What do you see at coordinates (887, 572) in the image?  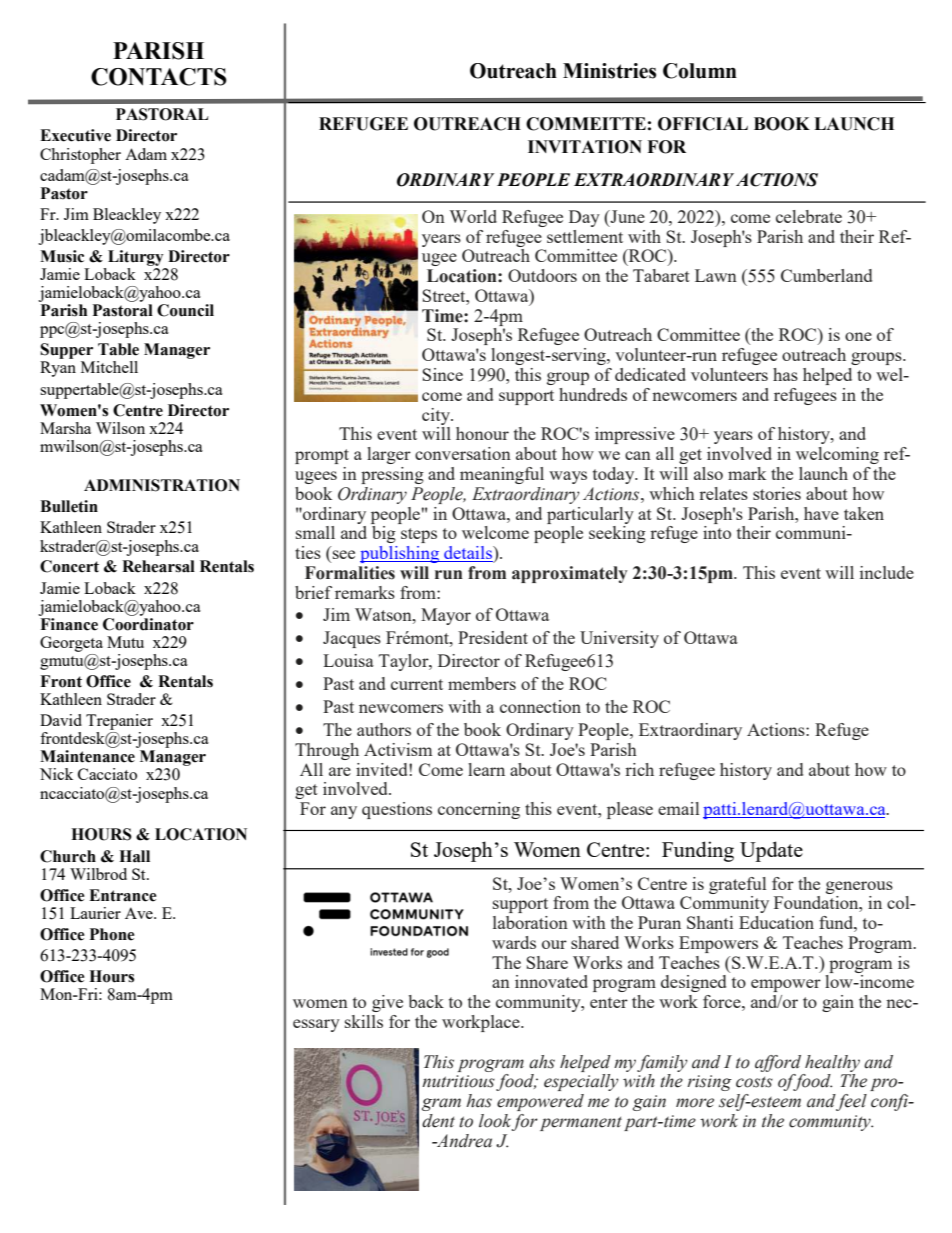 I see `include` at bounding box center [887, 572].
